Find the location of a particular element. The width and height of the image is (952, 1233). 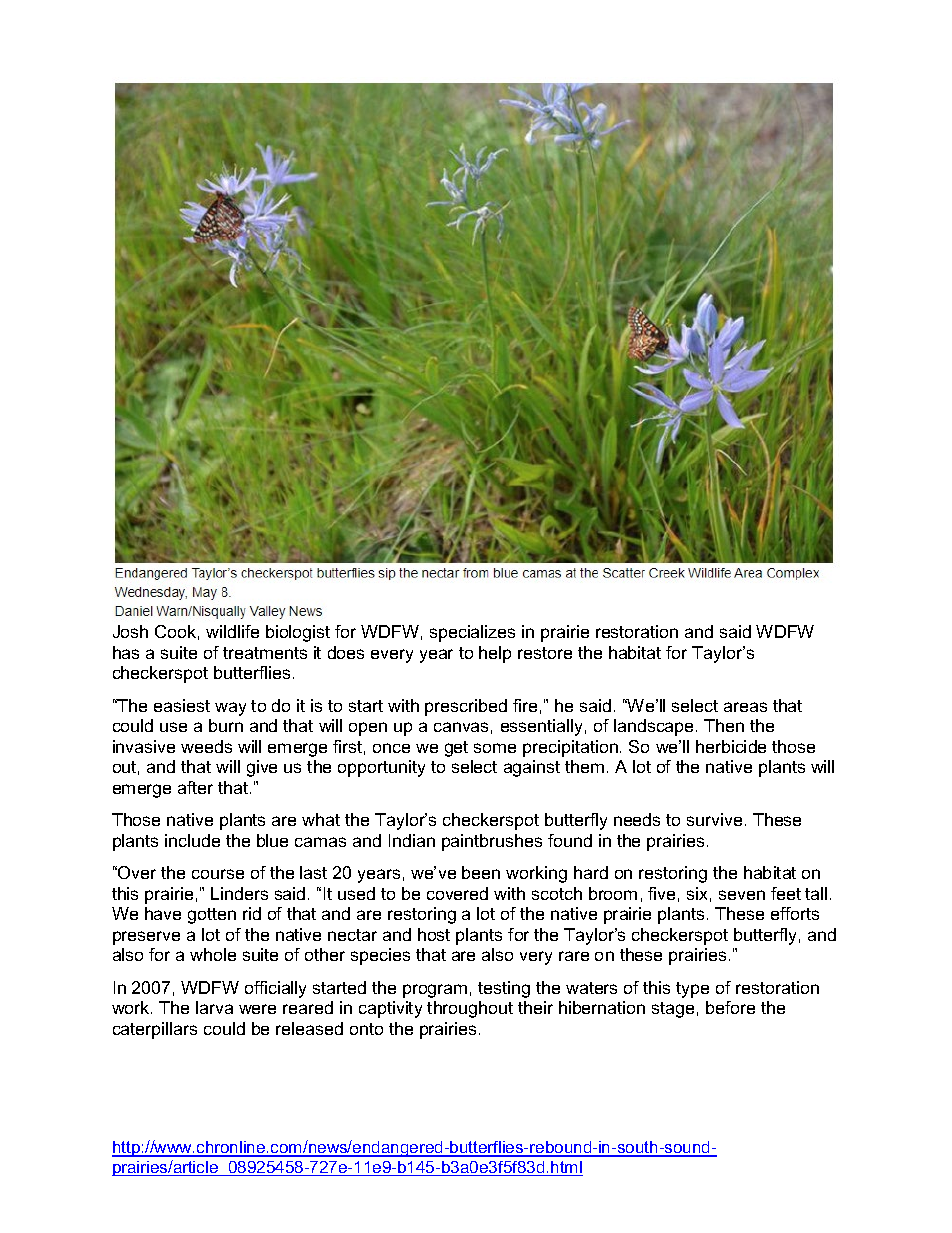

survive is located at coordinates (714, 819).
